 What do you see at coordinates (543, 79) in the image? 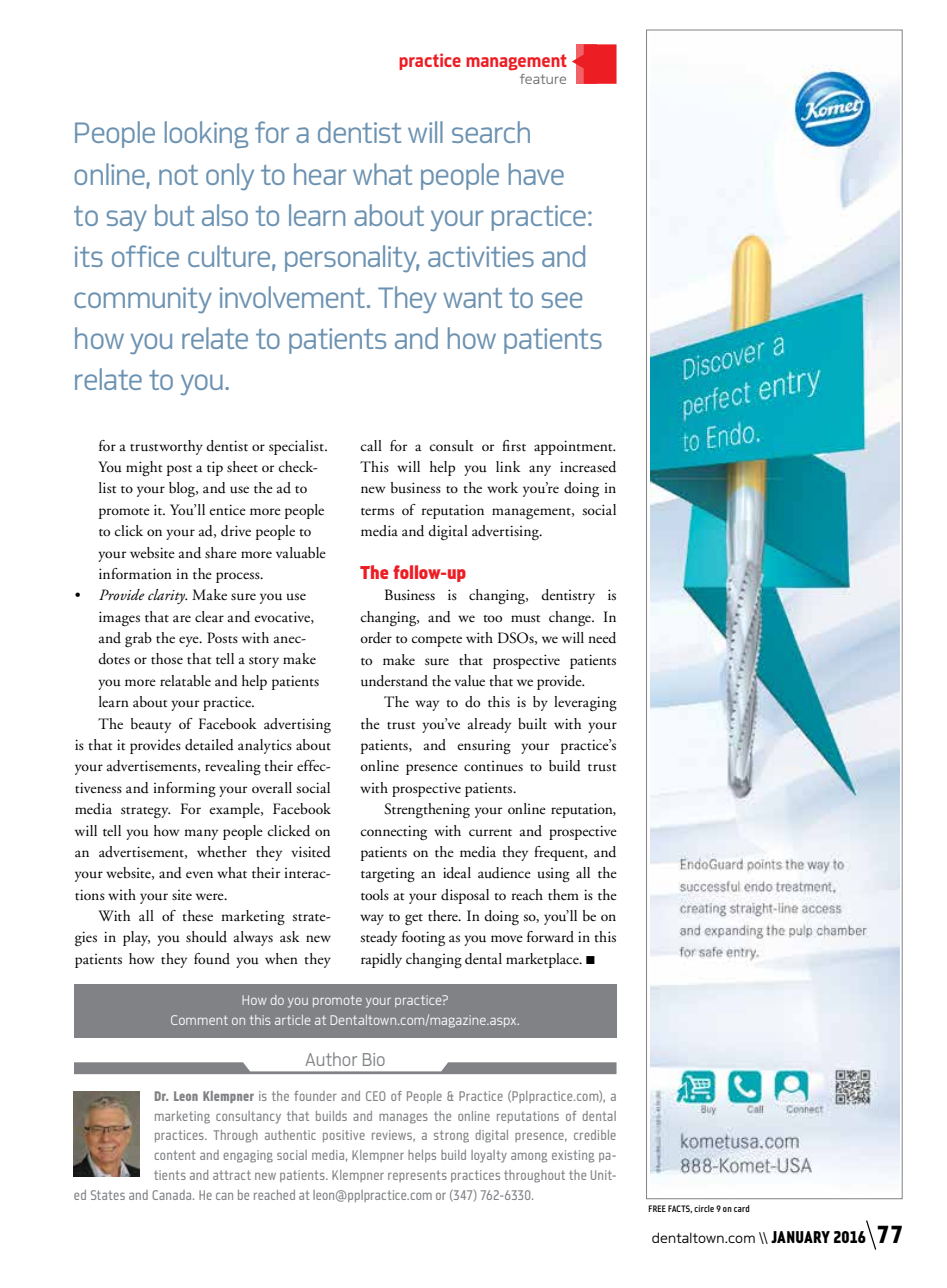
I see `feature` at bounding box center [543, 79].
